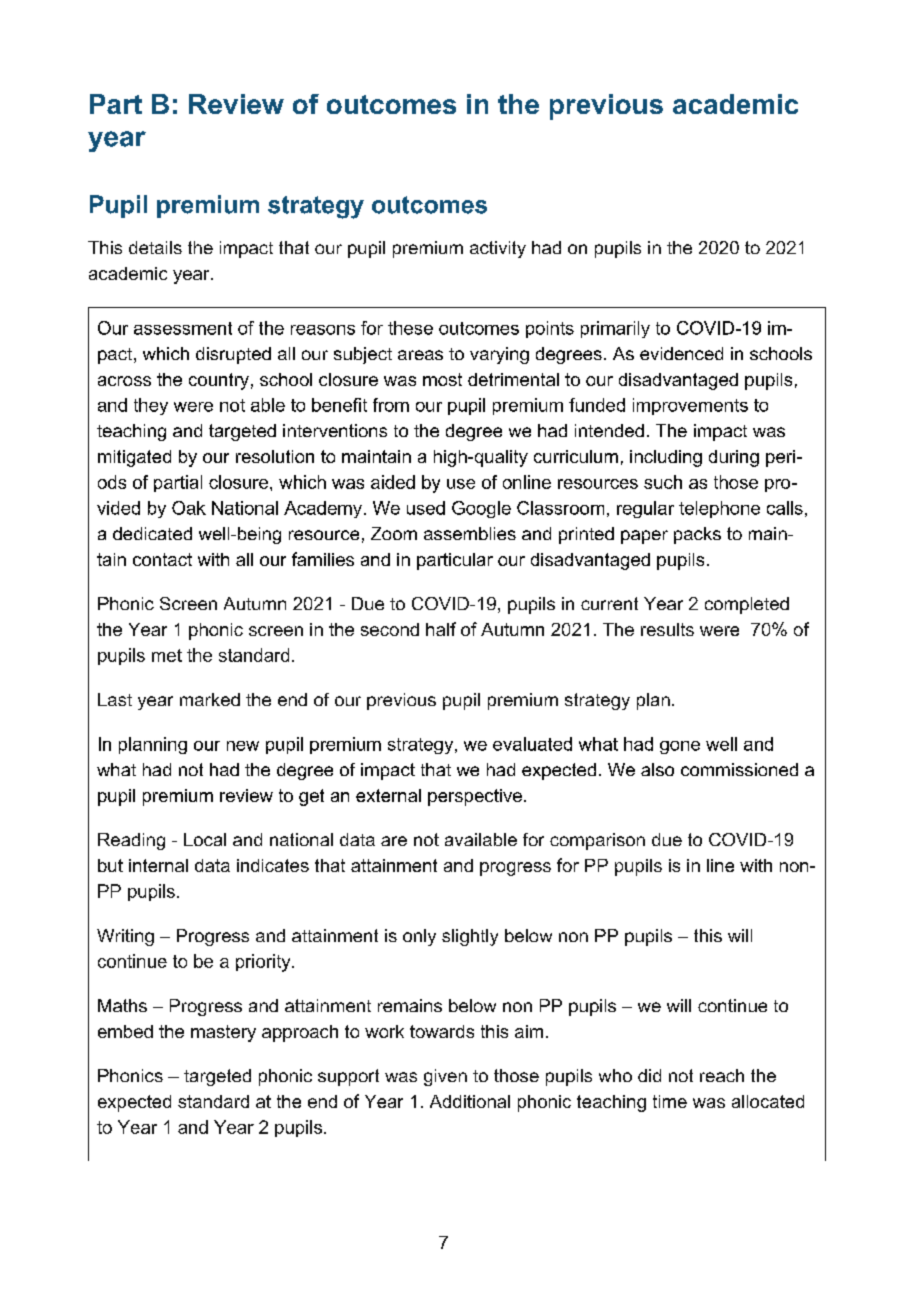  What do you see at coordinates (155, 247) in the image?
I see `details` at bounding box center [155, 247].
